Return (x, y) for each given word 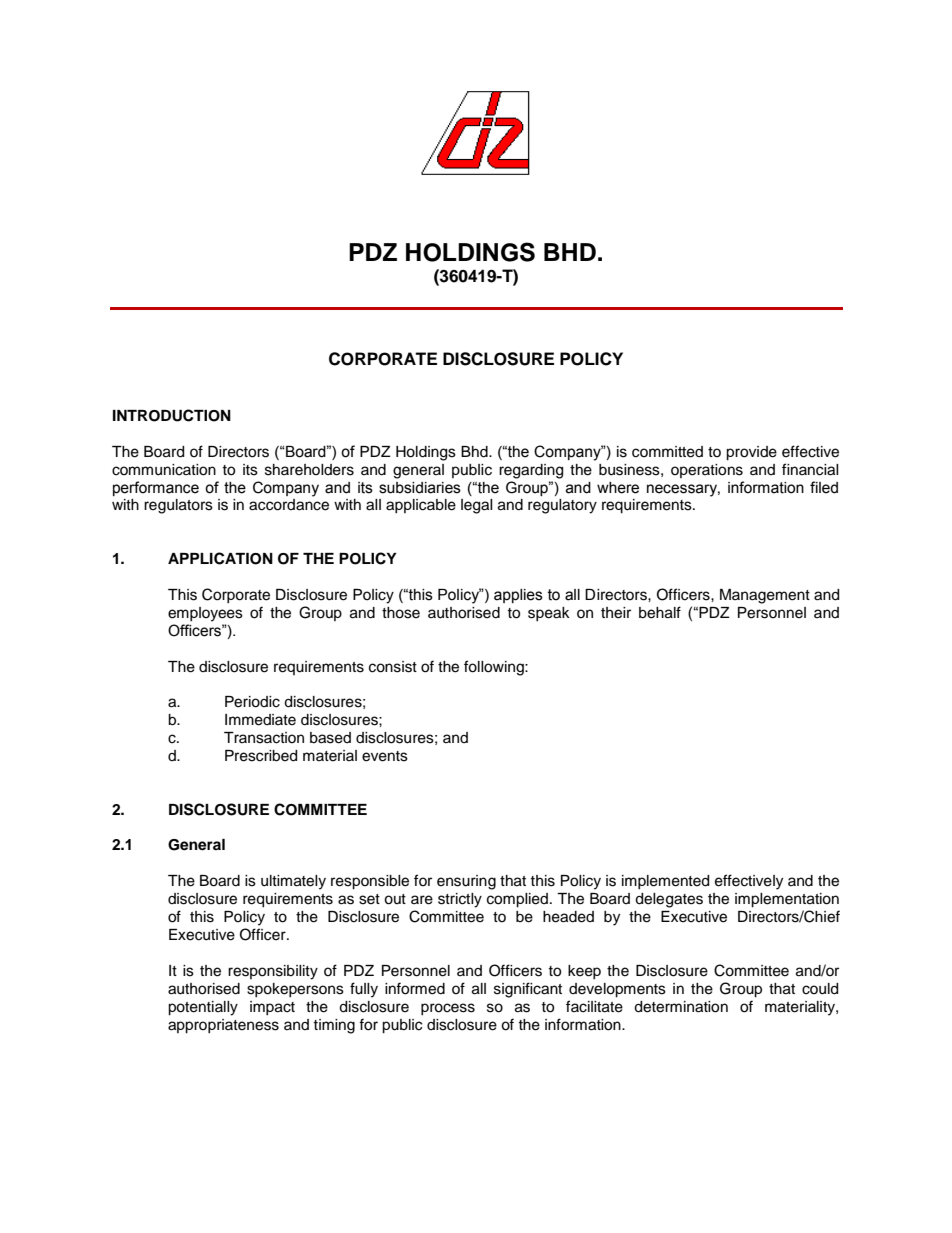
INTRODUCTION (172, 415)
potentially (203, 1008)
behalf (660, 612)
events (385, 756)
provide (751, 453)
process (448, 1009)
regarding (531, 471)
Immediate (260, 720)
